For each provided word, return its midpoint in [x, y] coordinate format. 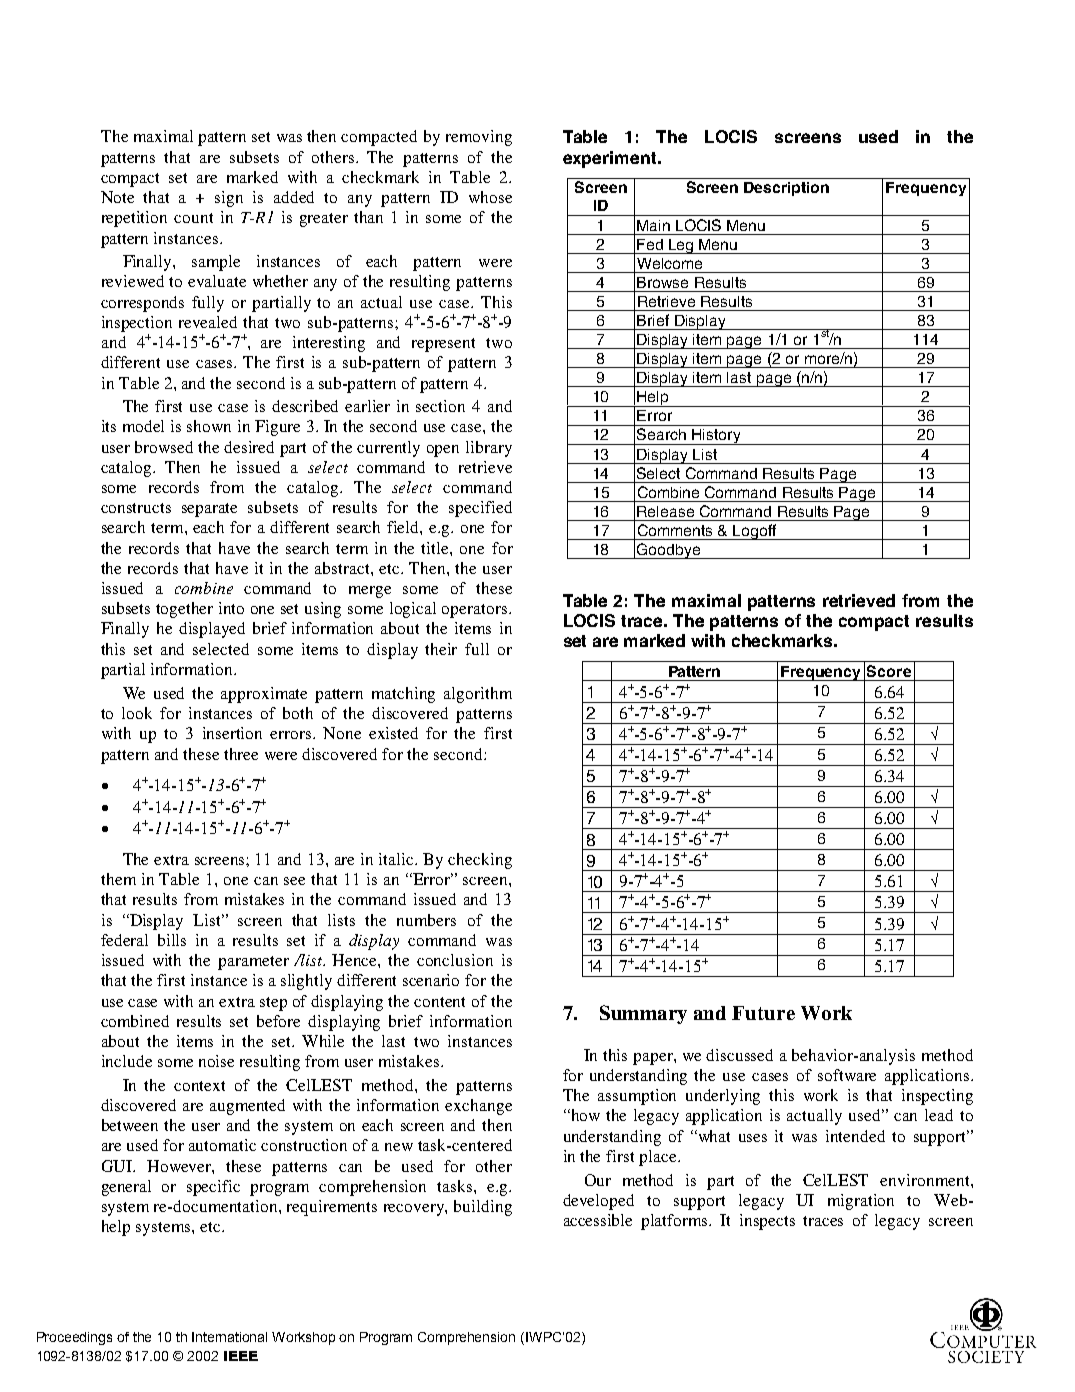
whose [490, 197]
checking [480, 861]
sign [229, 199]
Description [786, 189]
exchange [478, 1107]
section [440, 406]
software [847, 1075]
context [199, 1086]
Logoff [755, 532]
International [229, 1337]
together [184, 610]
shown [209, 426]
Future [763, 1013]
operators [476, 611]
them [118, 879]
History [716, 437]
